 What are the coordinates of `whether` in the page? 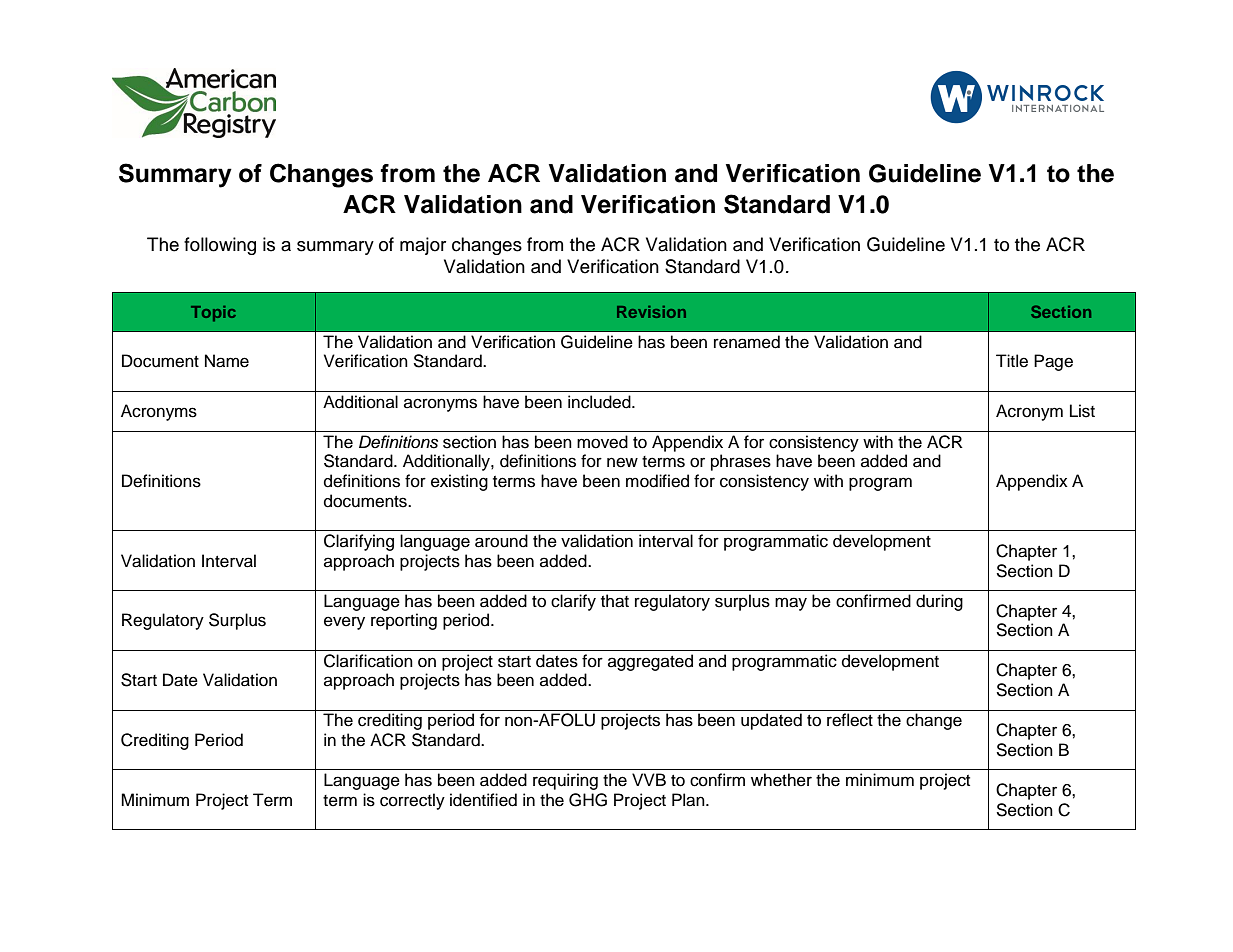 It's located at (781, 780).
